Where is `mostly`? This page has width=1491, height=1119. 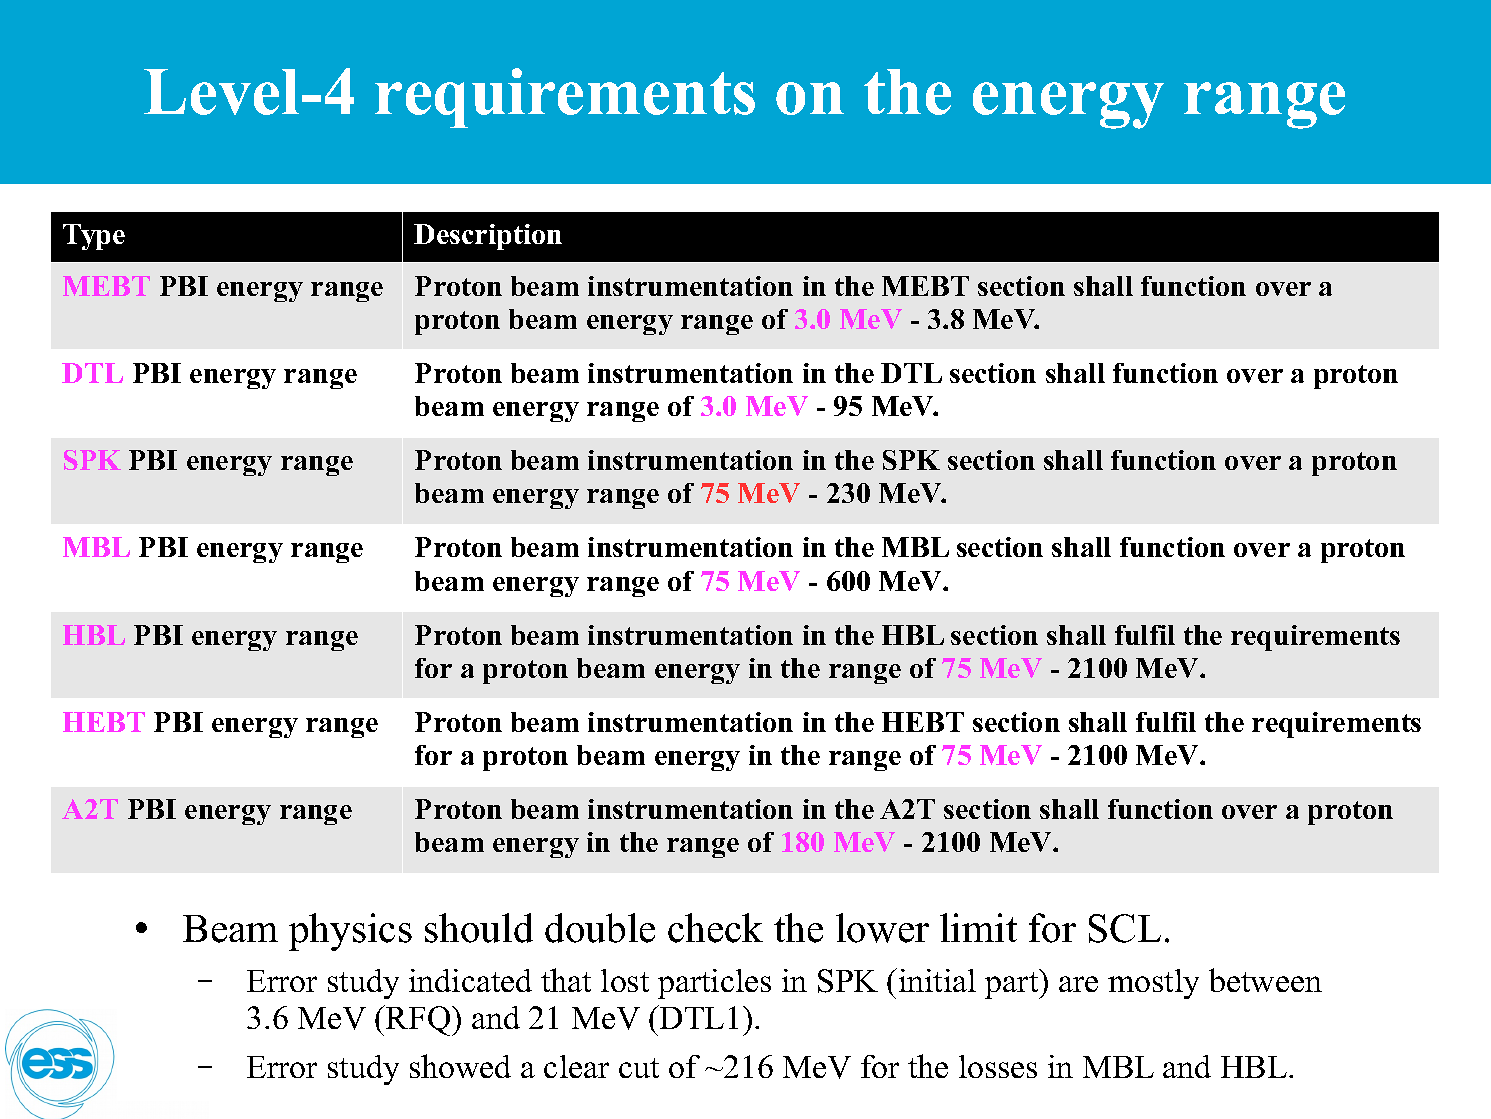 mostly is located at coordinates (1153, 984).
